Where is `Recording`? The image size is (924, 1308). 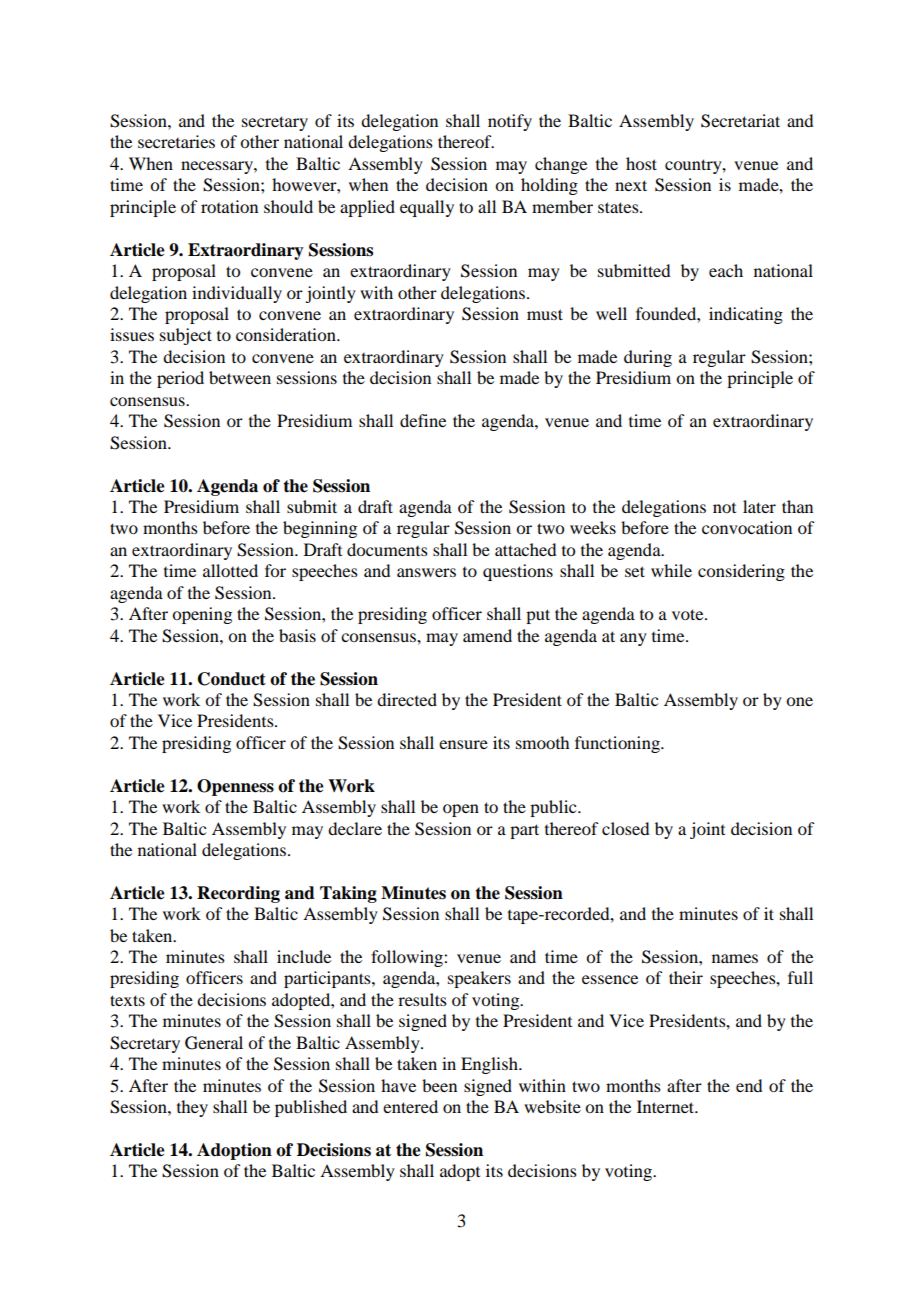 Recording is located at coordinates (238, 894).
